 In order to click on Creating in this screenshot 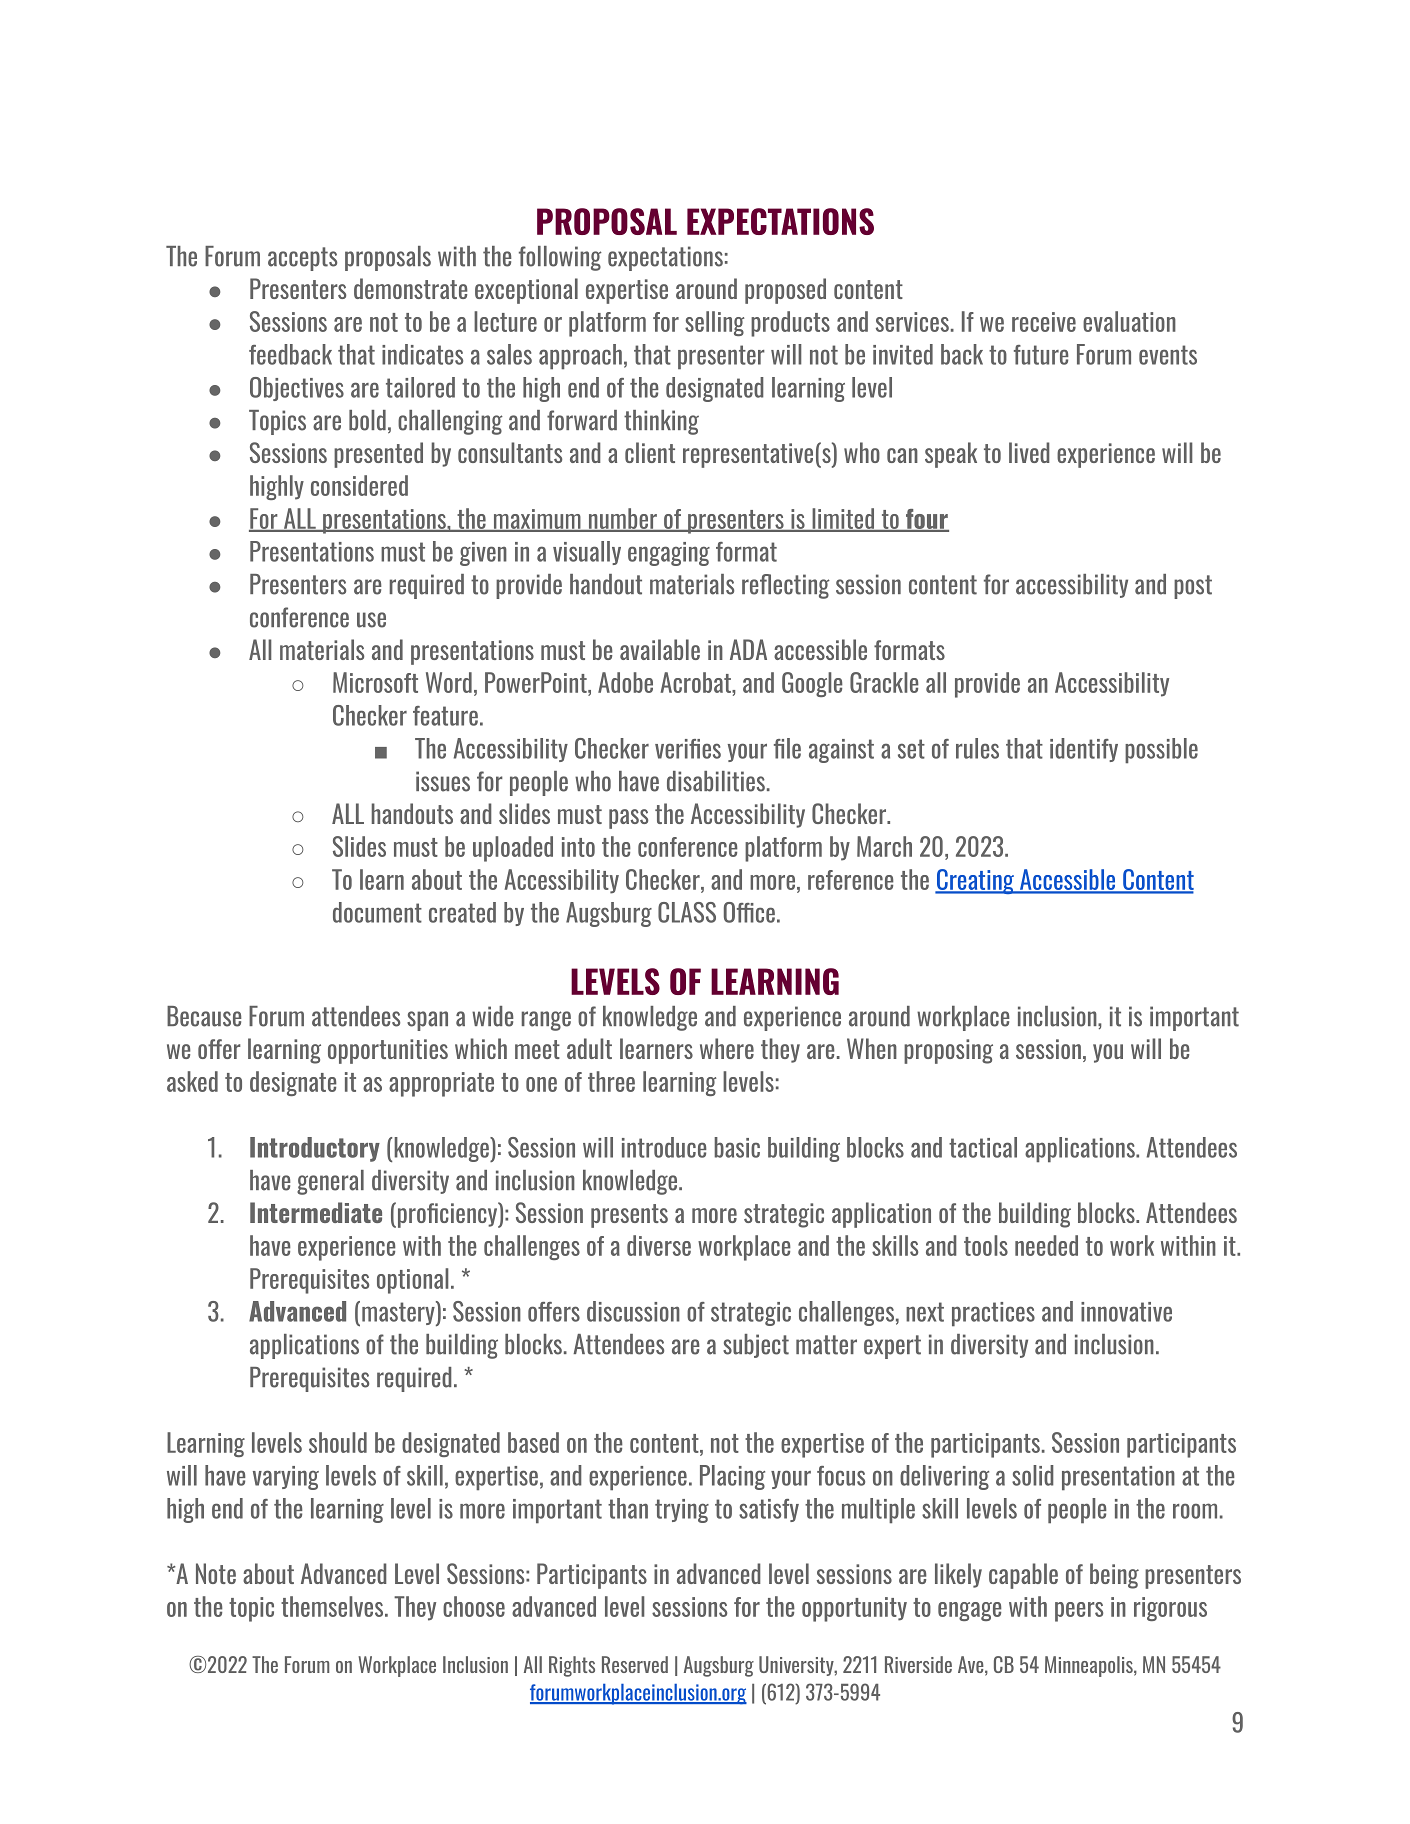, I will do `click(976, 881)`.
